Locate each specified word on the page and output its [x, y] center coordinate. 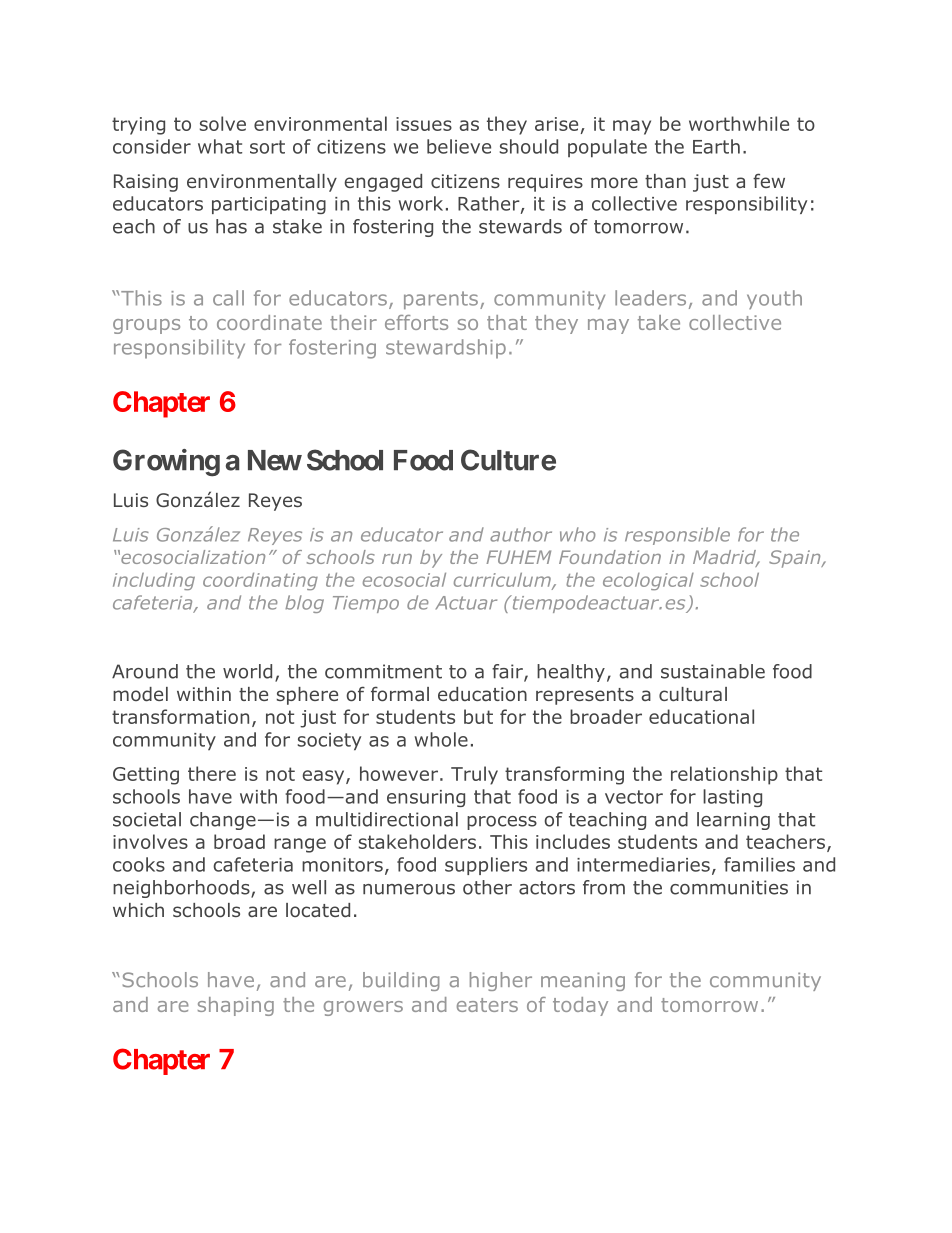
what [220, 146]
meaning [583, 981]
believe [459, 146]
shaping [236, 1006]
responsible [677, 536]
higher [501, 981]
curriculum [503, 581]
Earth [716, 146]
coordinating [260, 581]
